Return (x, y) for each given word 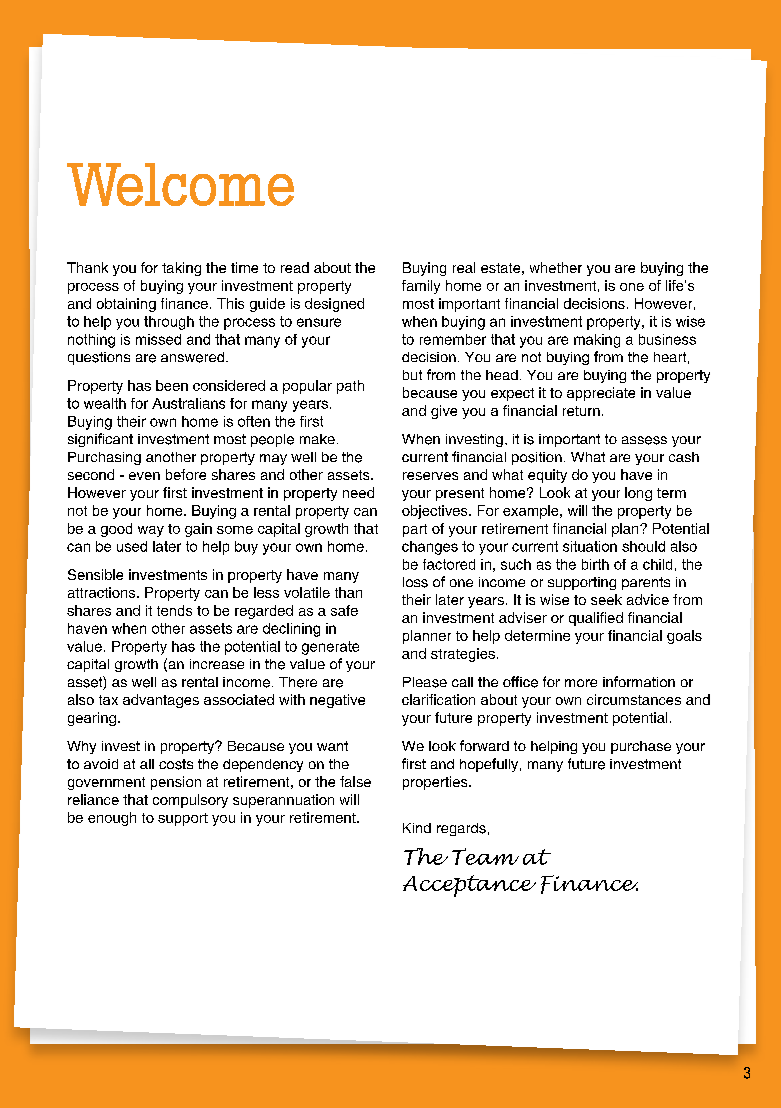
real (464, 267)
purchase (641, 747)
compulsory (190, 801)
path (350, 387)
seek (606, 599)
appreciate (601, 394)
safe (344, 610)
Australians (188, 403)
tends (174, 610)
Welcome (180, 184)
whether (556, 267)
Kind (417, 828)
